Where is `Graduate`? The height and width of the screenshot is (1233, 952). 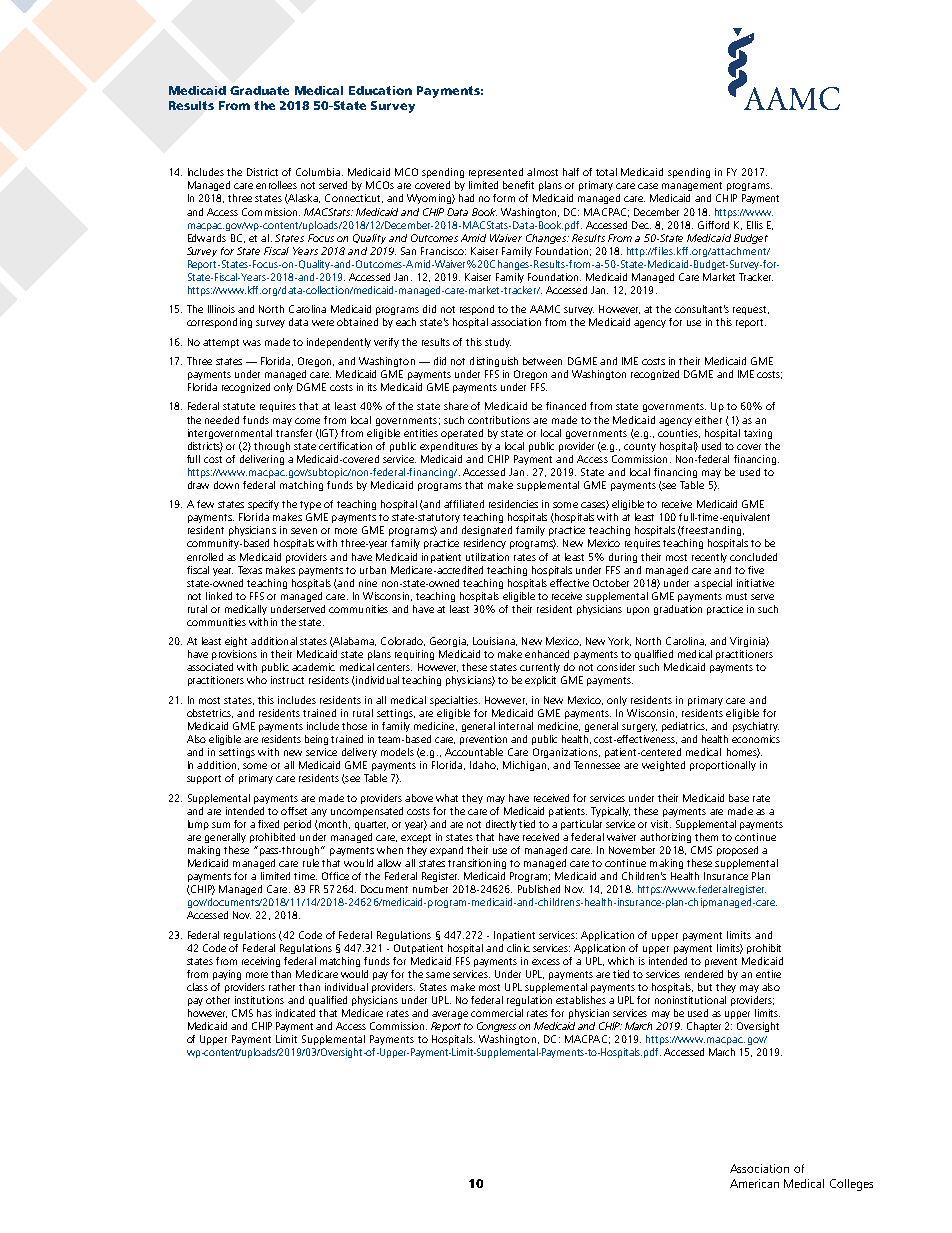
Graduate is located at coordinates (259, 90).
